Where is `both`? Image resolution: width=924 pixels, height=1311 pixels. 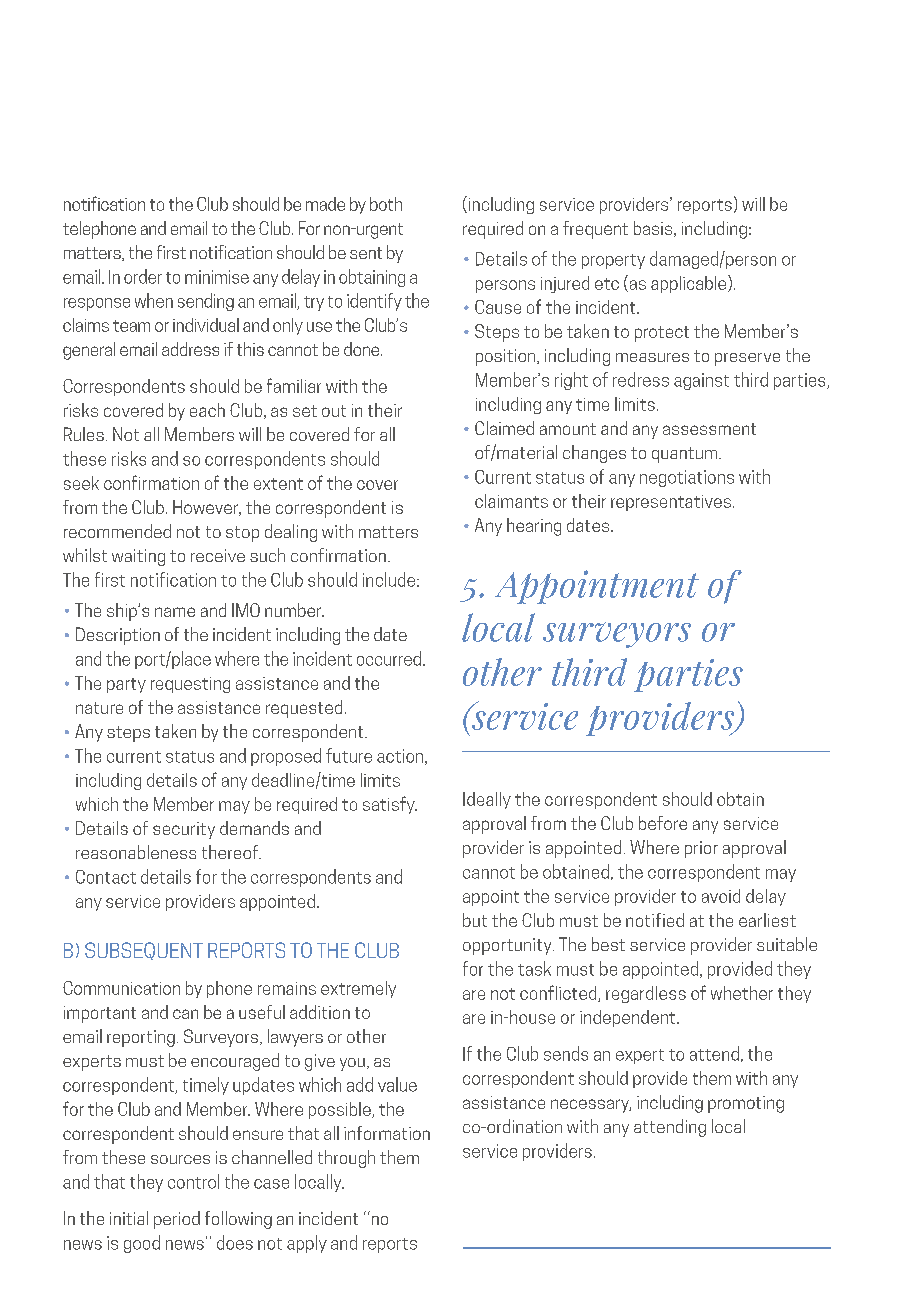 both is located at coordinates (386, 204).
